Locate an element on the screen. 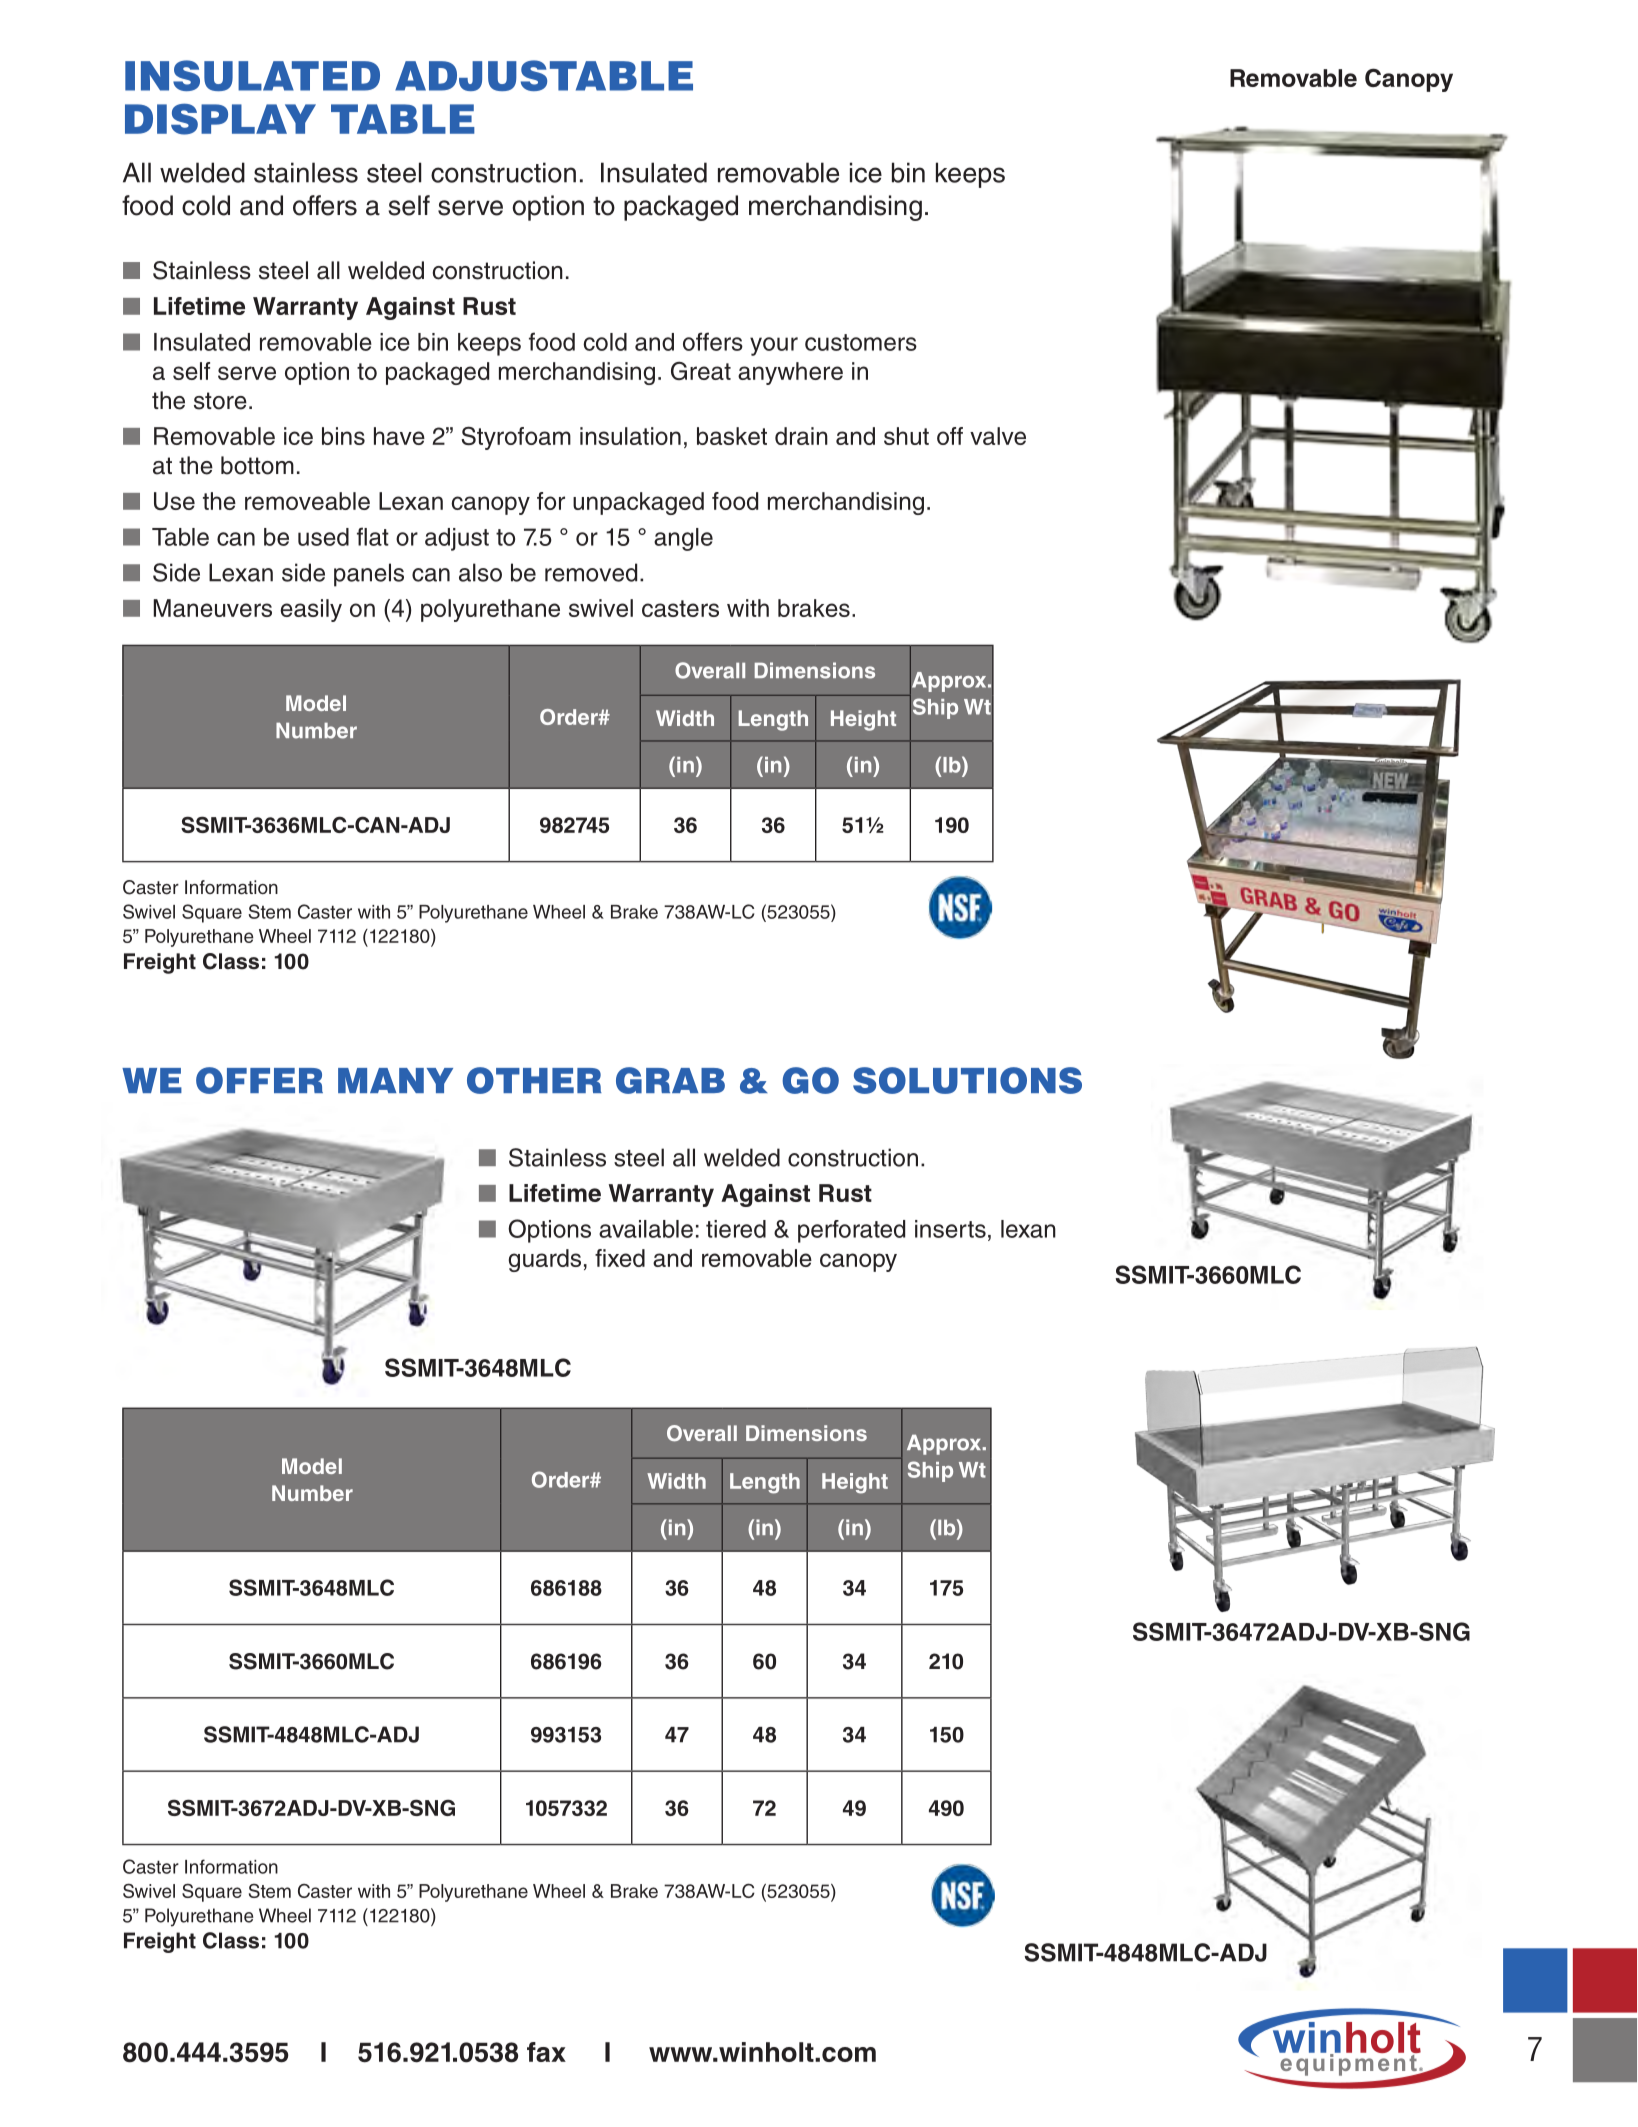 The image size is (1638, 2127). easily is located at coordinates (311, 610).
